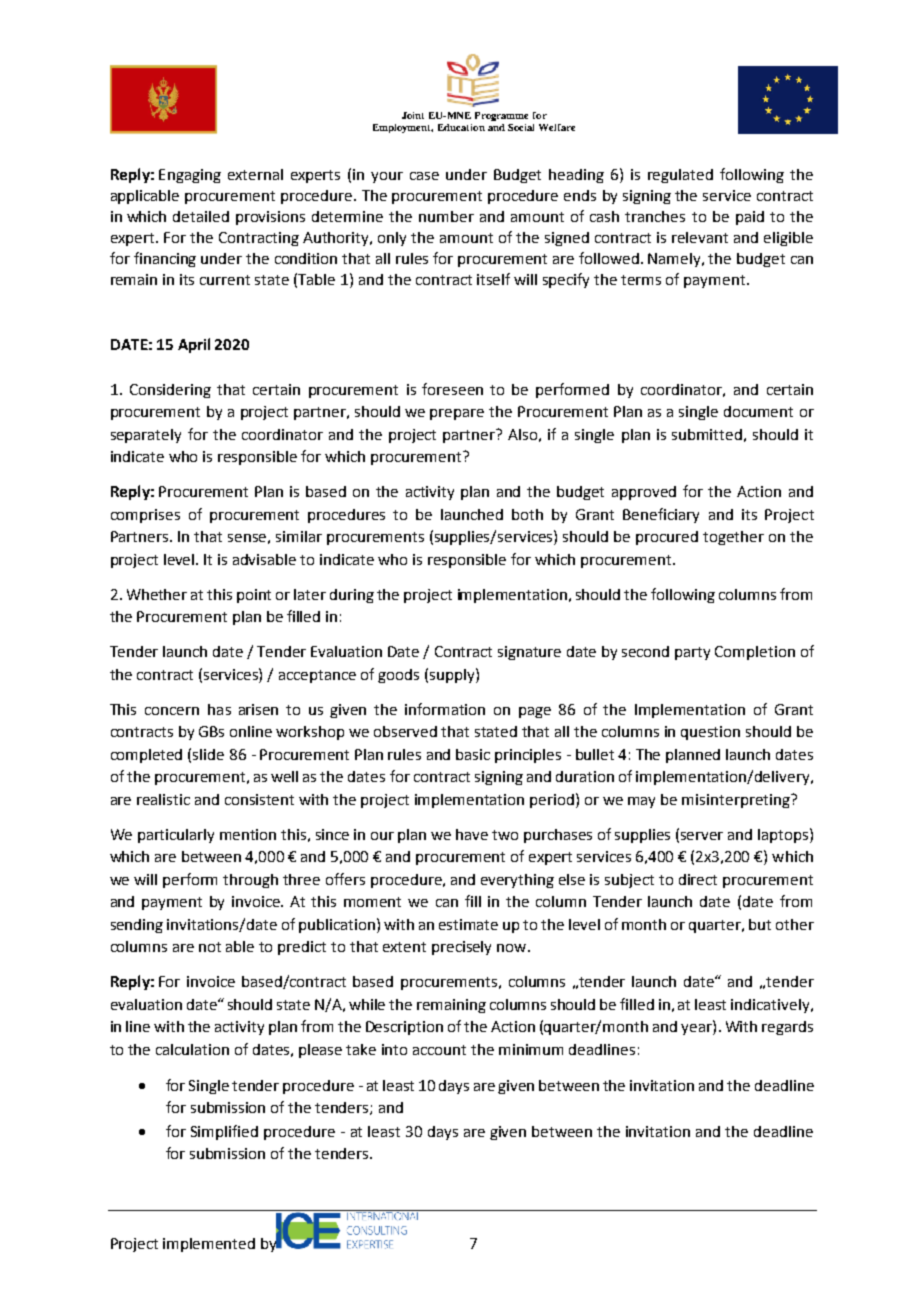 The width and height of the page is (924, 1308). What do you see at coordinates (702, 836) in the page?
I see `server` at bounding box center [702, 836].
